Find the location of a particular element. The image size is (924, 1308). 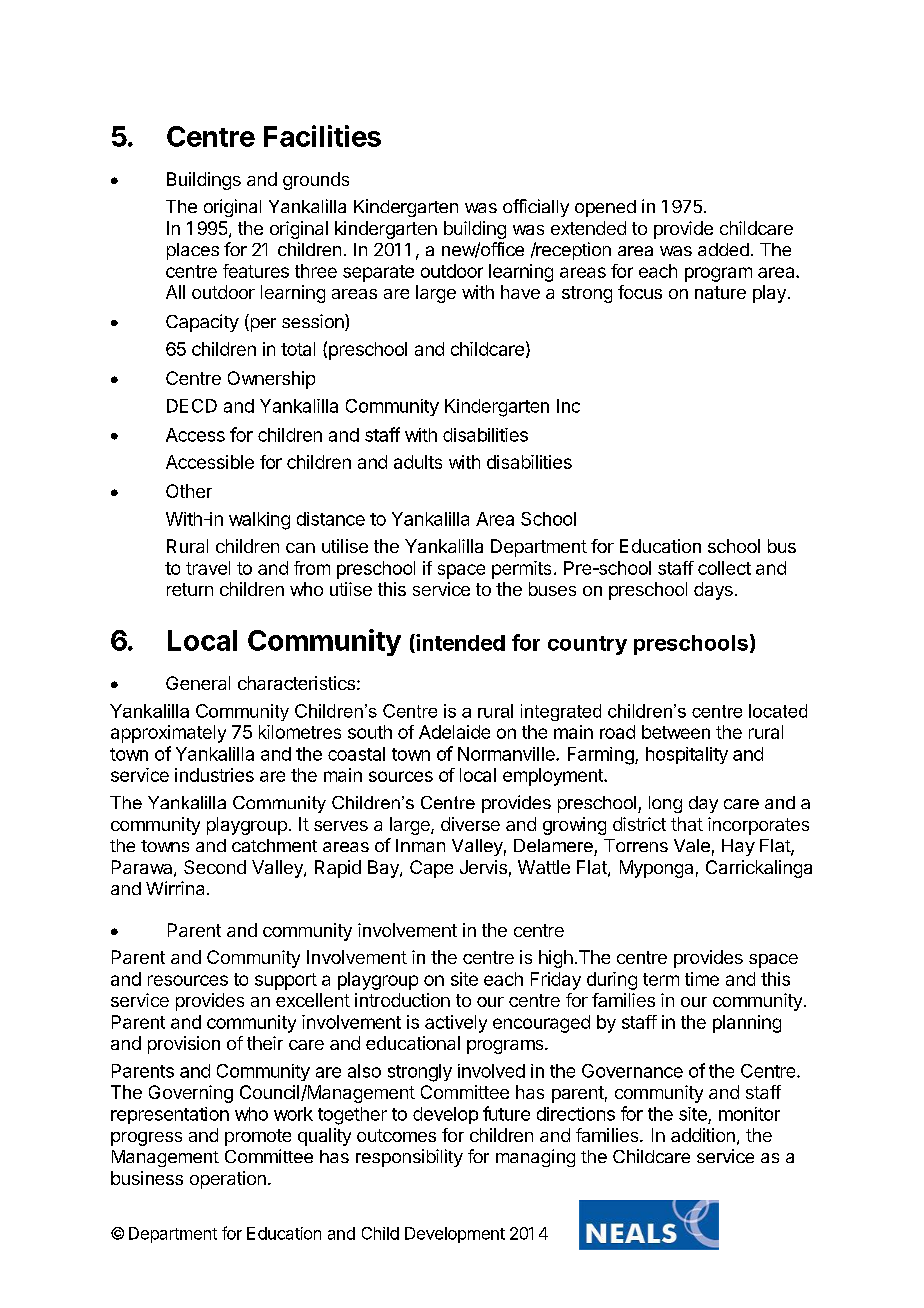

intended is located at coordinates (459, 643).
